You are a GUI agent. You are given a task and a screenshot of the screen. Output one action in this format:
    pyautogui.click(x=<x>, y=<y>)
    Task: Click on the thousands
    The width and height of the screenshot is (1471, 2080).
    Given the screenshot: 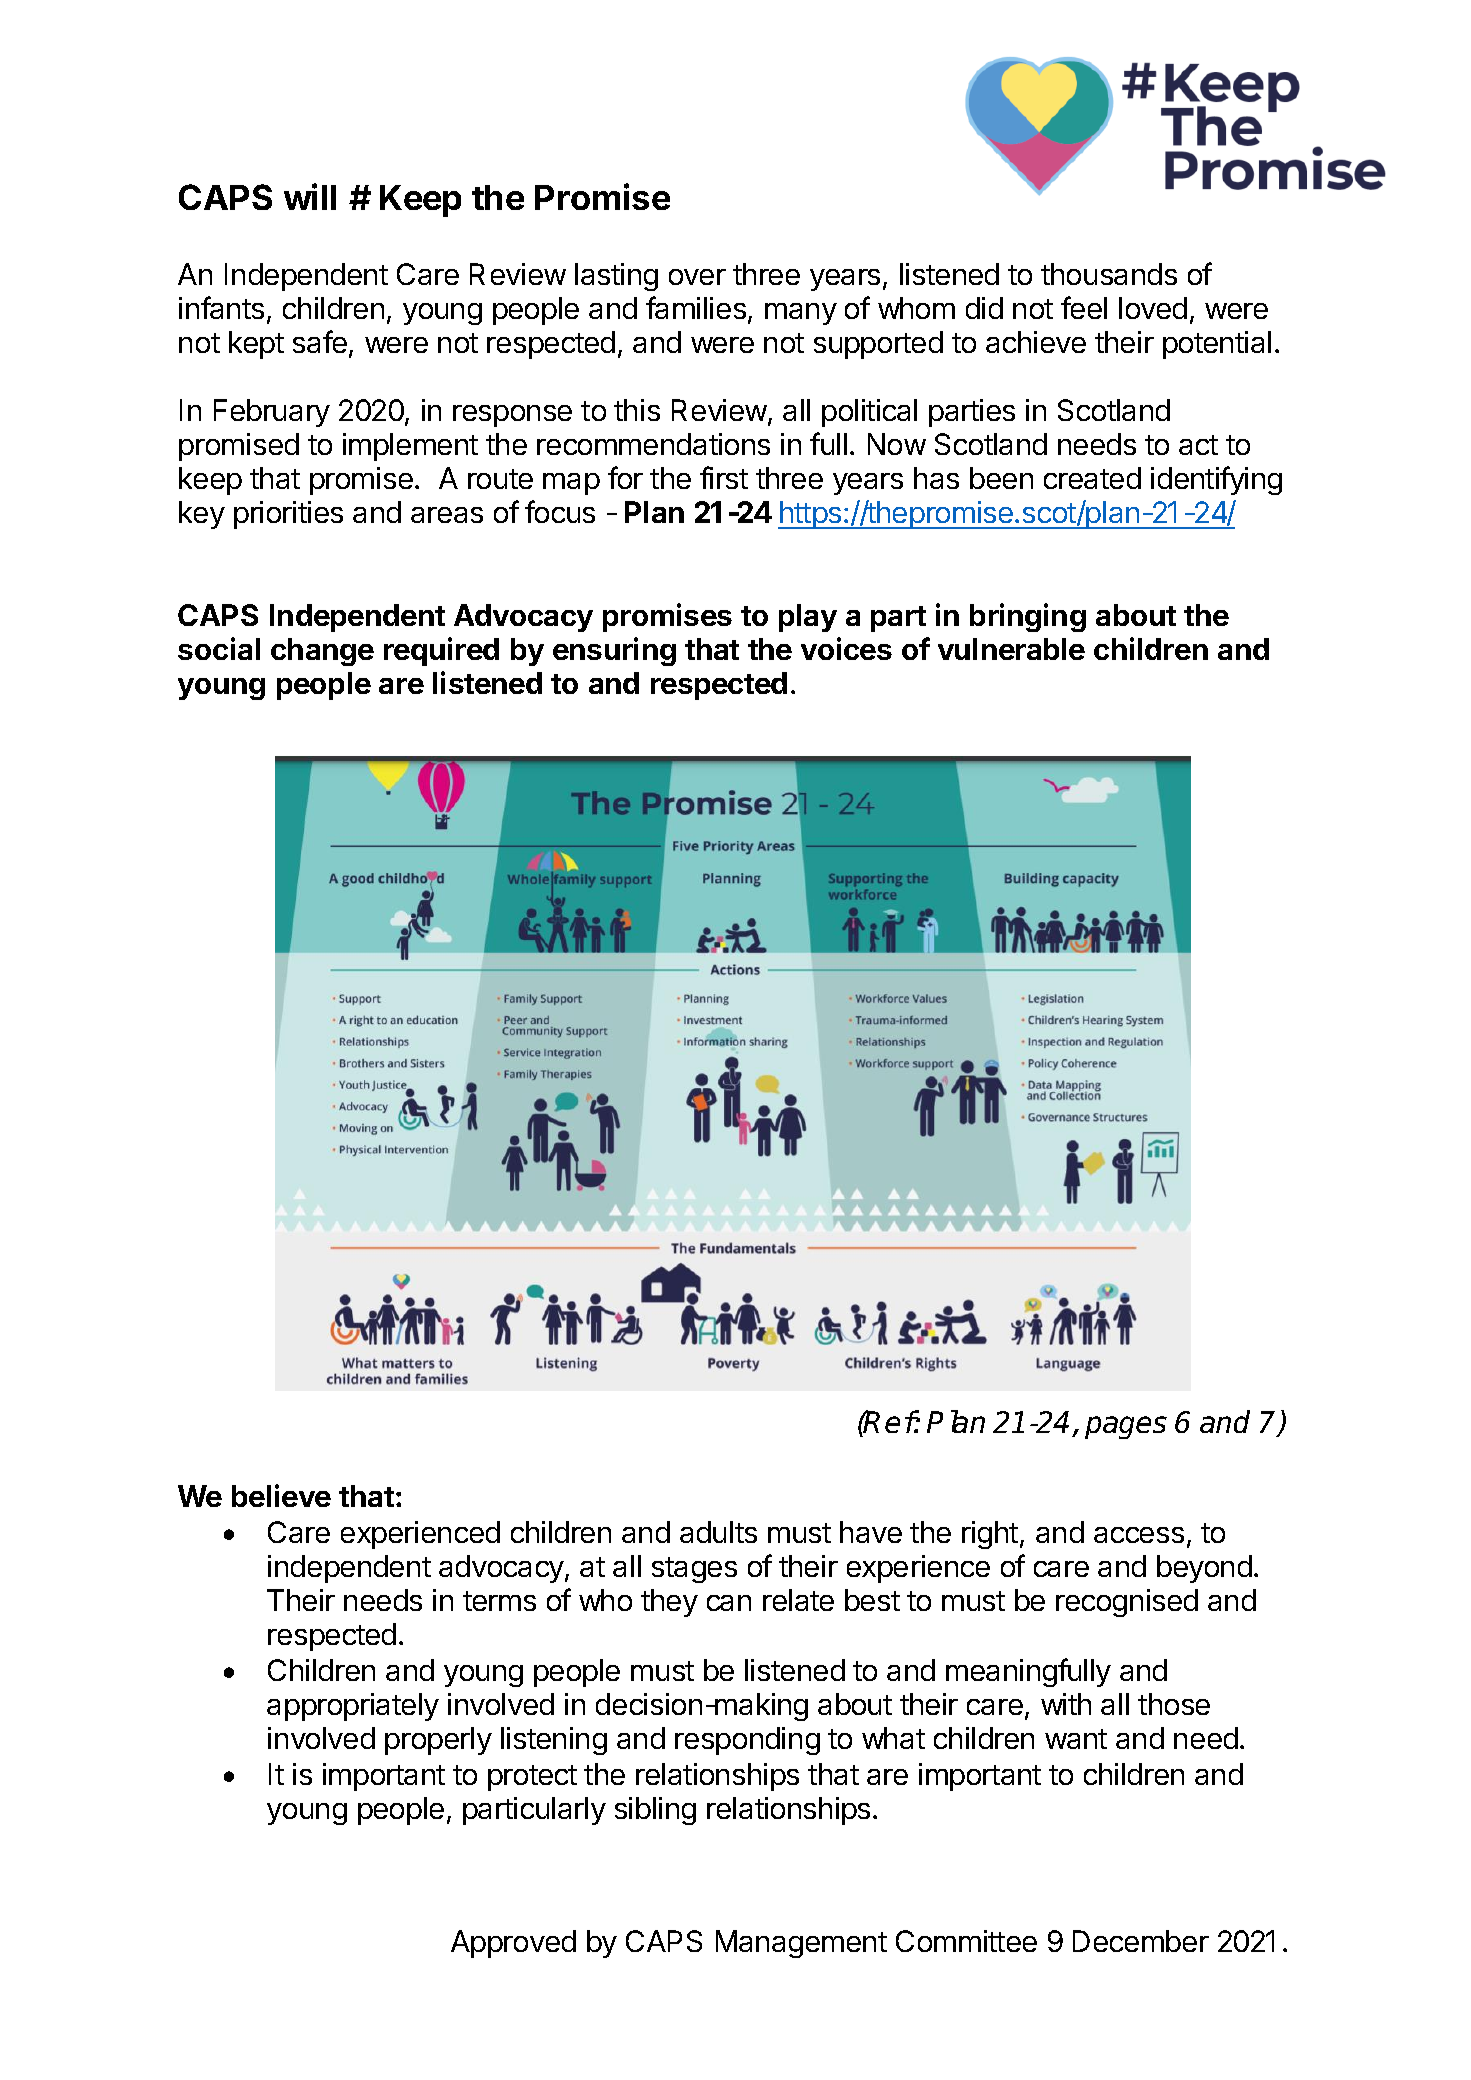 What is the action you would take?
    pyautogui.click(x=1109, y=274)
